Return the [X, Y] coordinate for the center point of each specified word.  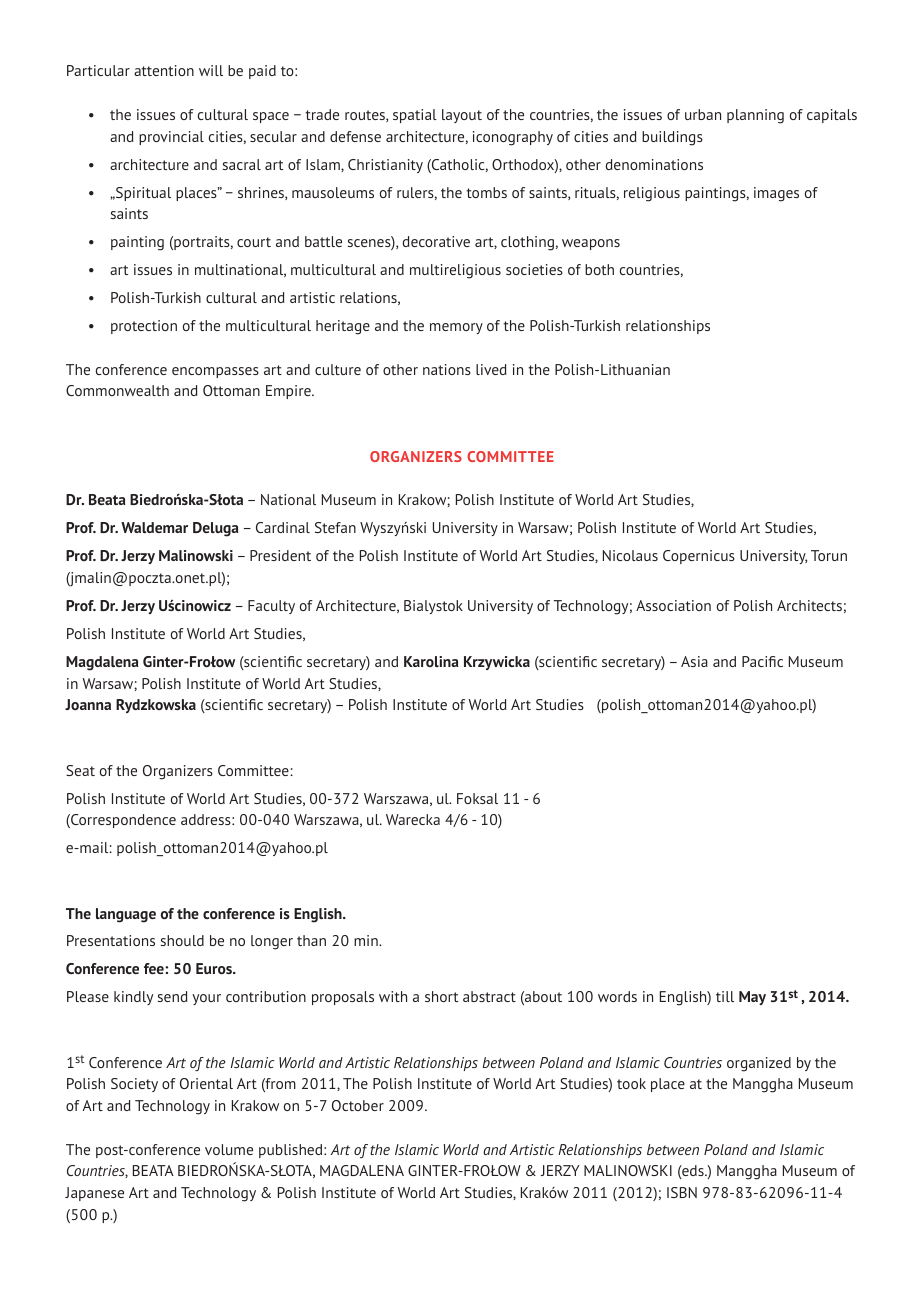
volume [229, 1149]
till [725, 996]
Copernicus [699, 557]
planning [755, 116]
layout [462, 116]
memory [456, 328]
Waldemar [154, 527]
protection [144, 327]
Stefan [335, 527]
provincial [171, 138]
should [182, 940]
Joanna [88, 704]
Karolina [431, 661]
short [441, 996]
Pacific [762, 661]
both [599, 269]
